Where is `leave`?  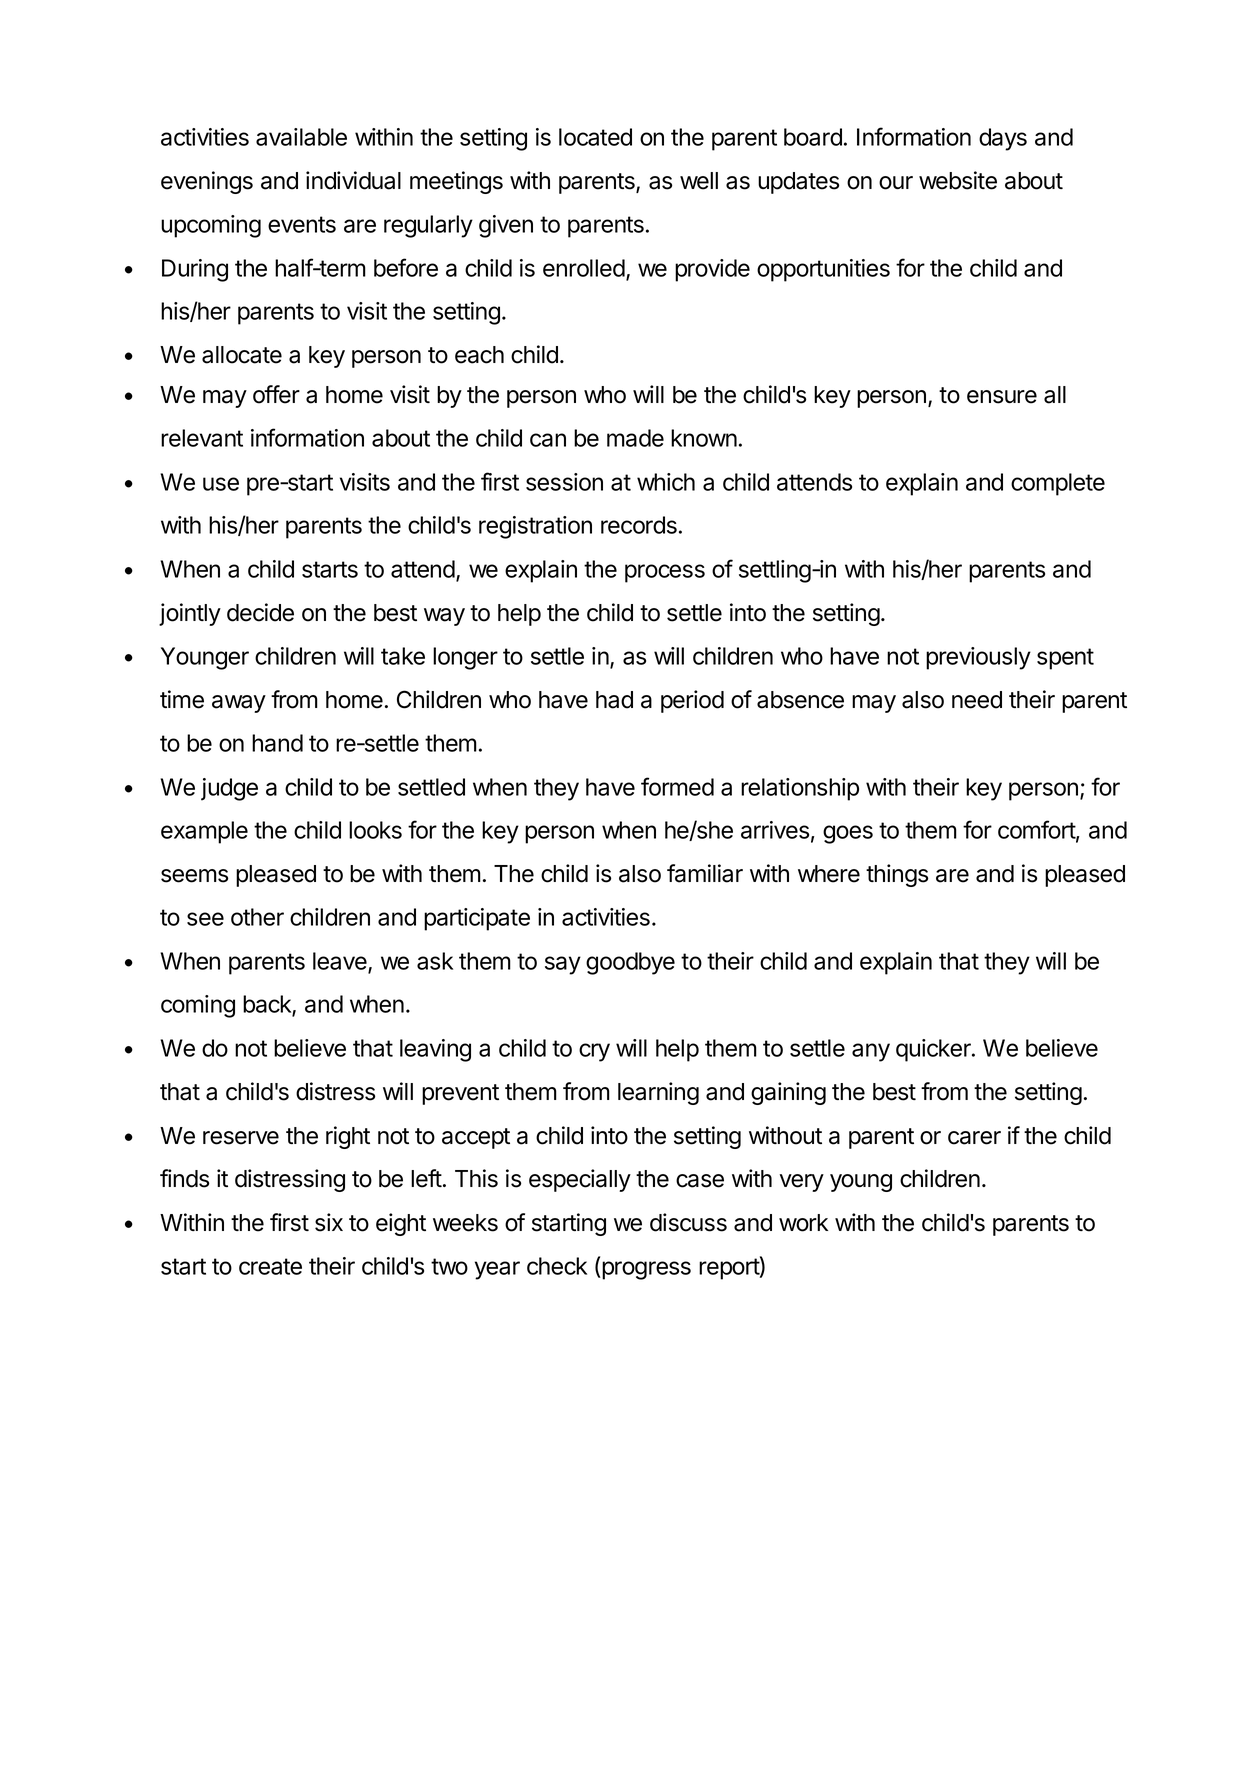 leave is located at coordinates (341, 962).
